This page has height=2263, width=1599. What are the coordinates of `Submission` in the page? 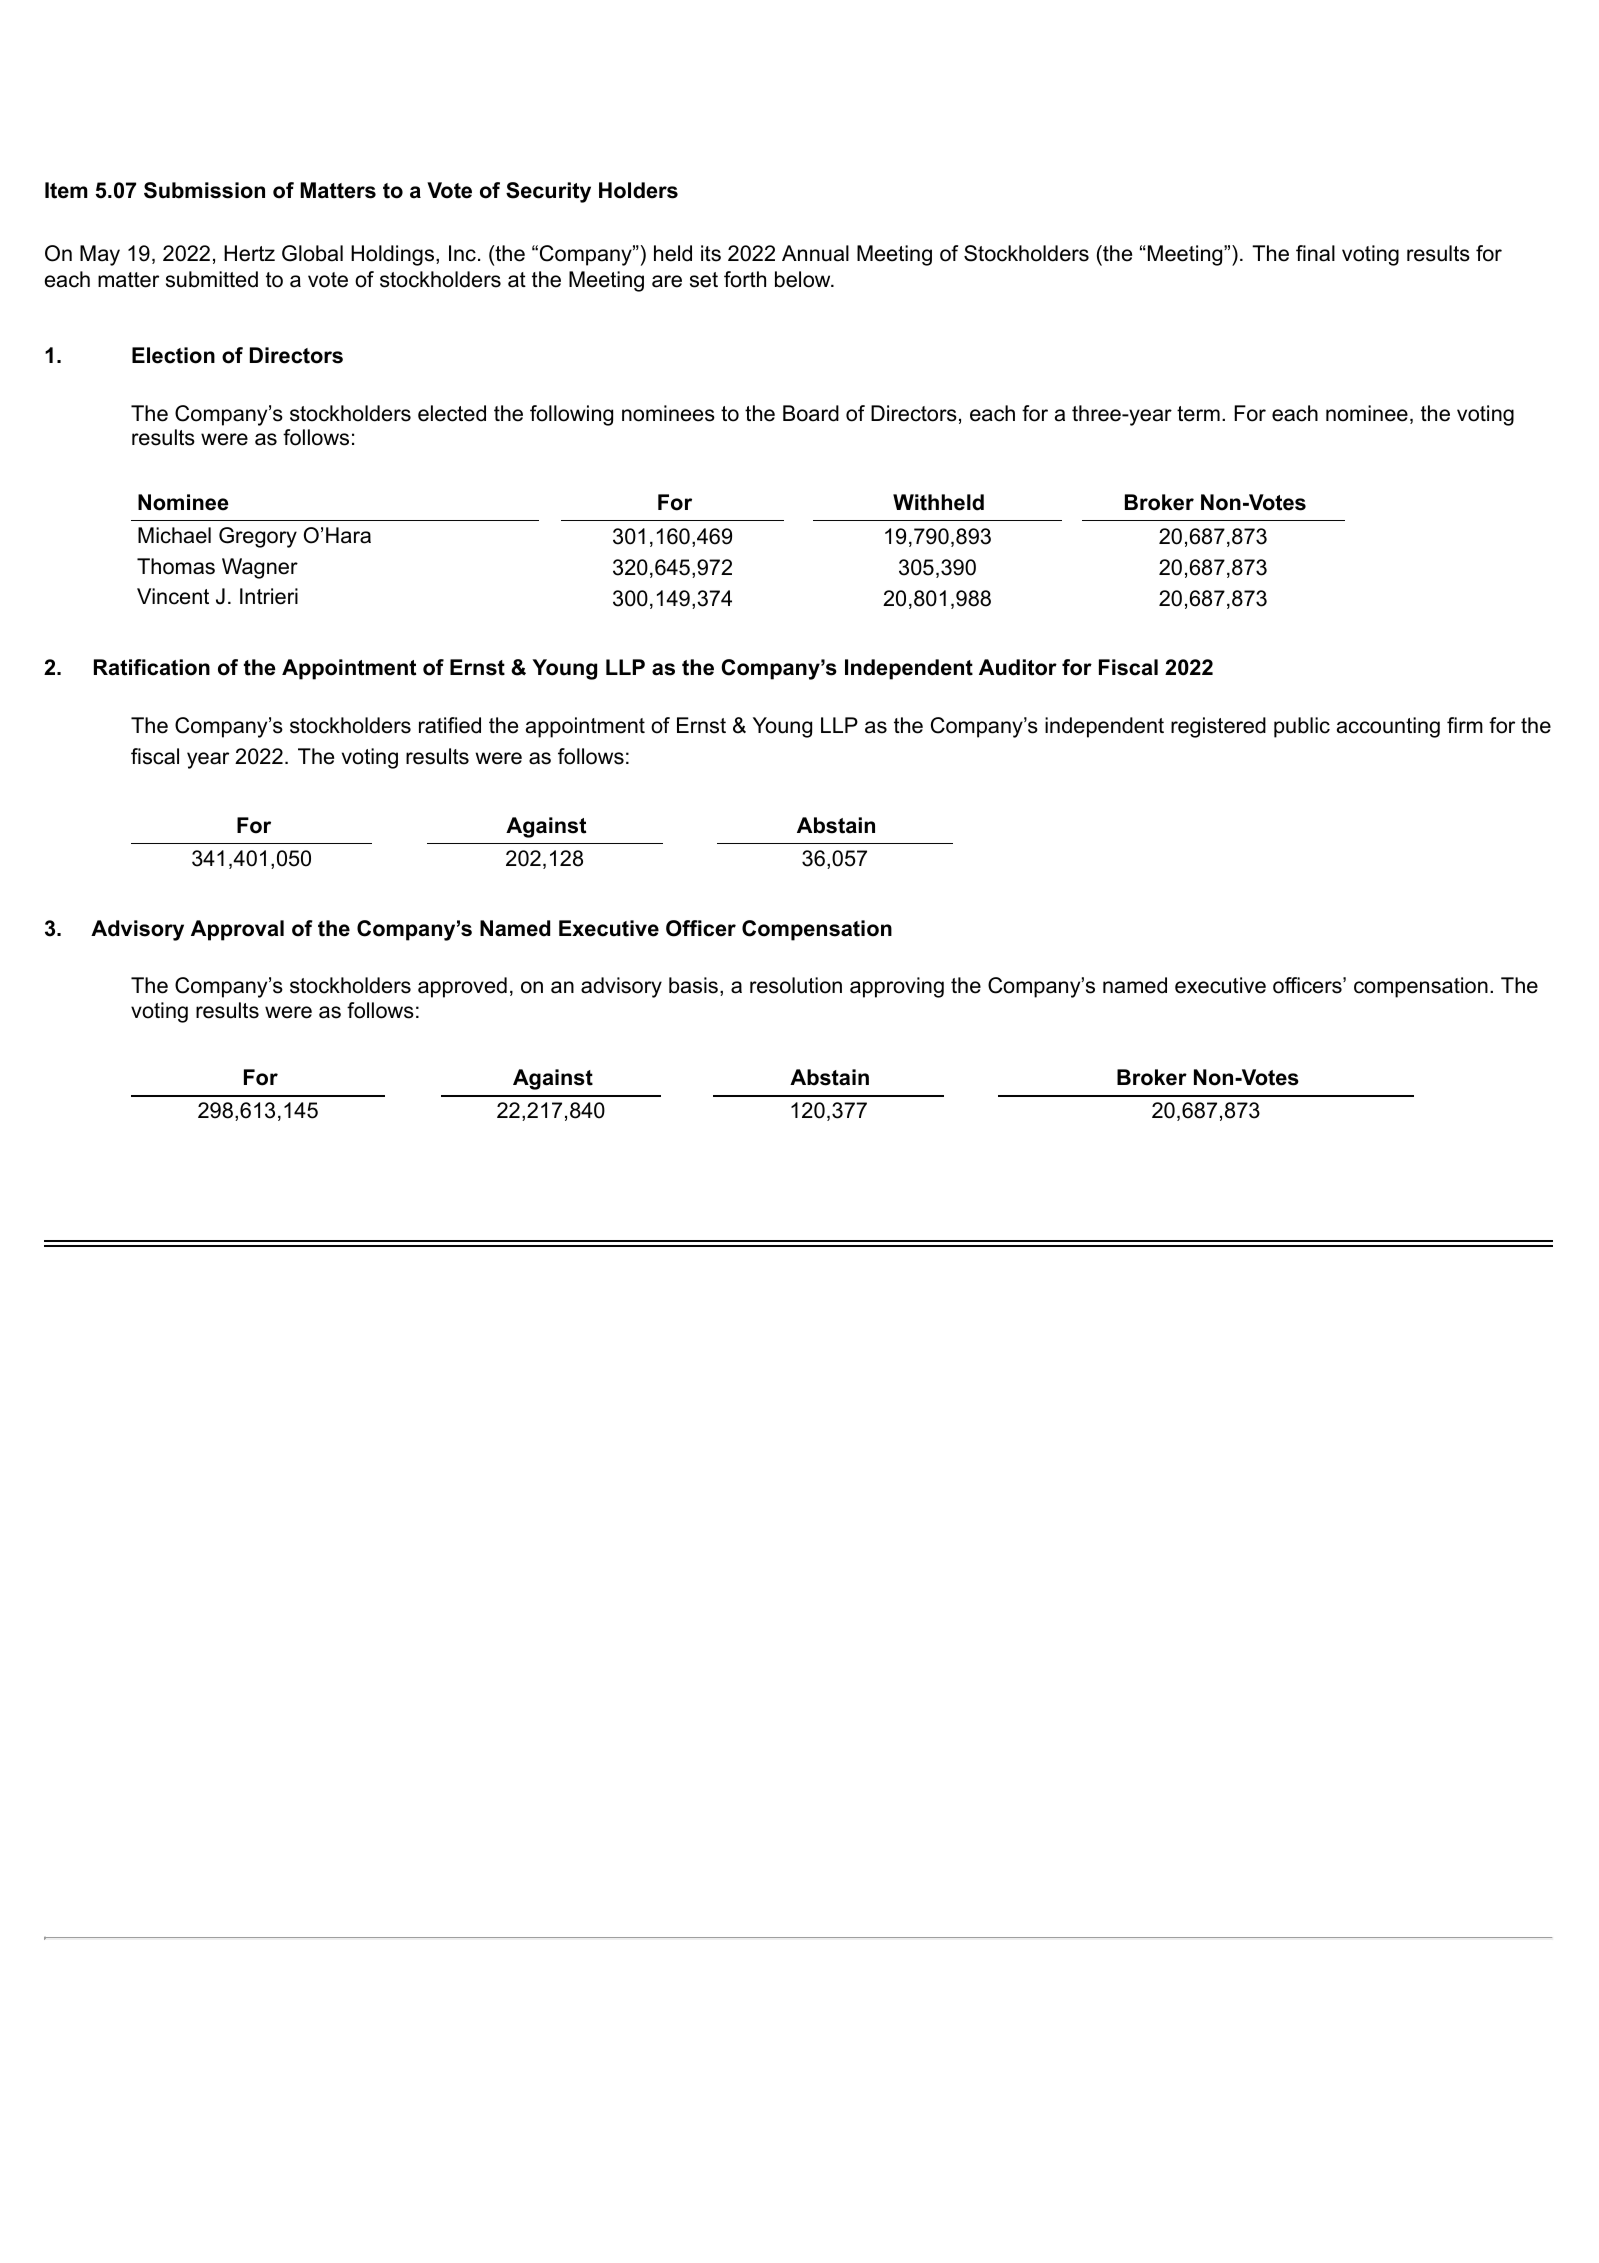 It's located at (204, 190).
